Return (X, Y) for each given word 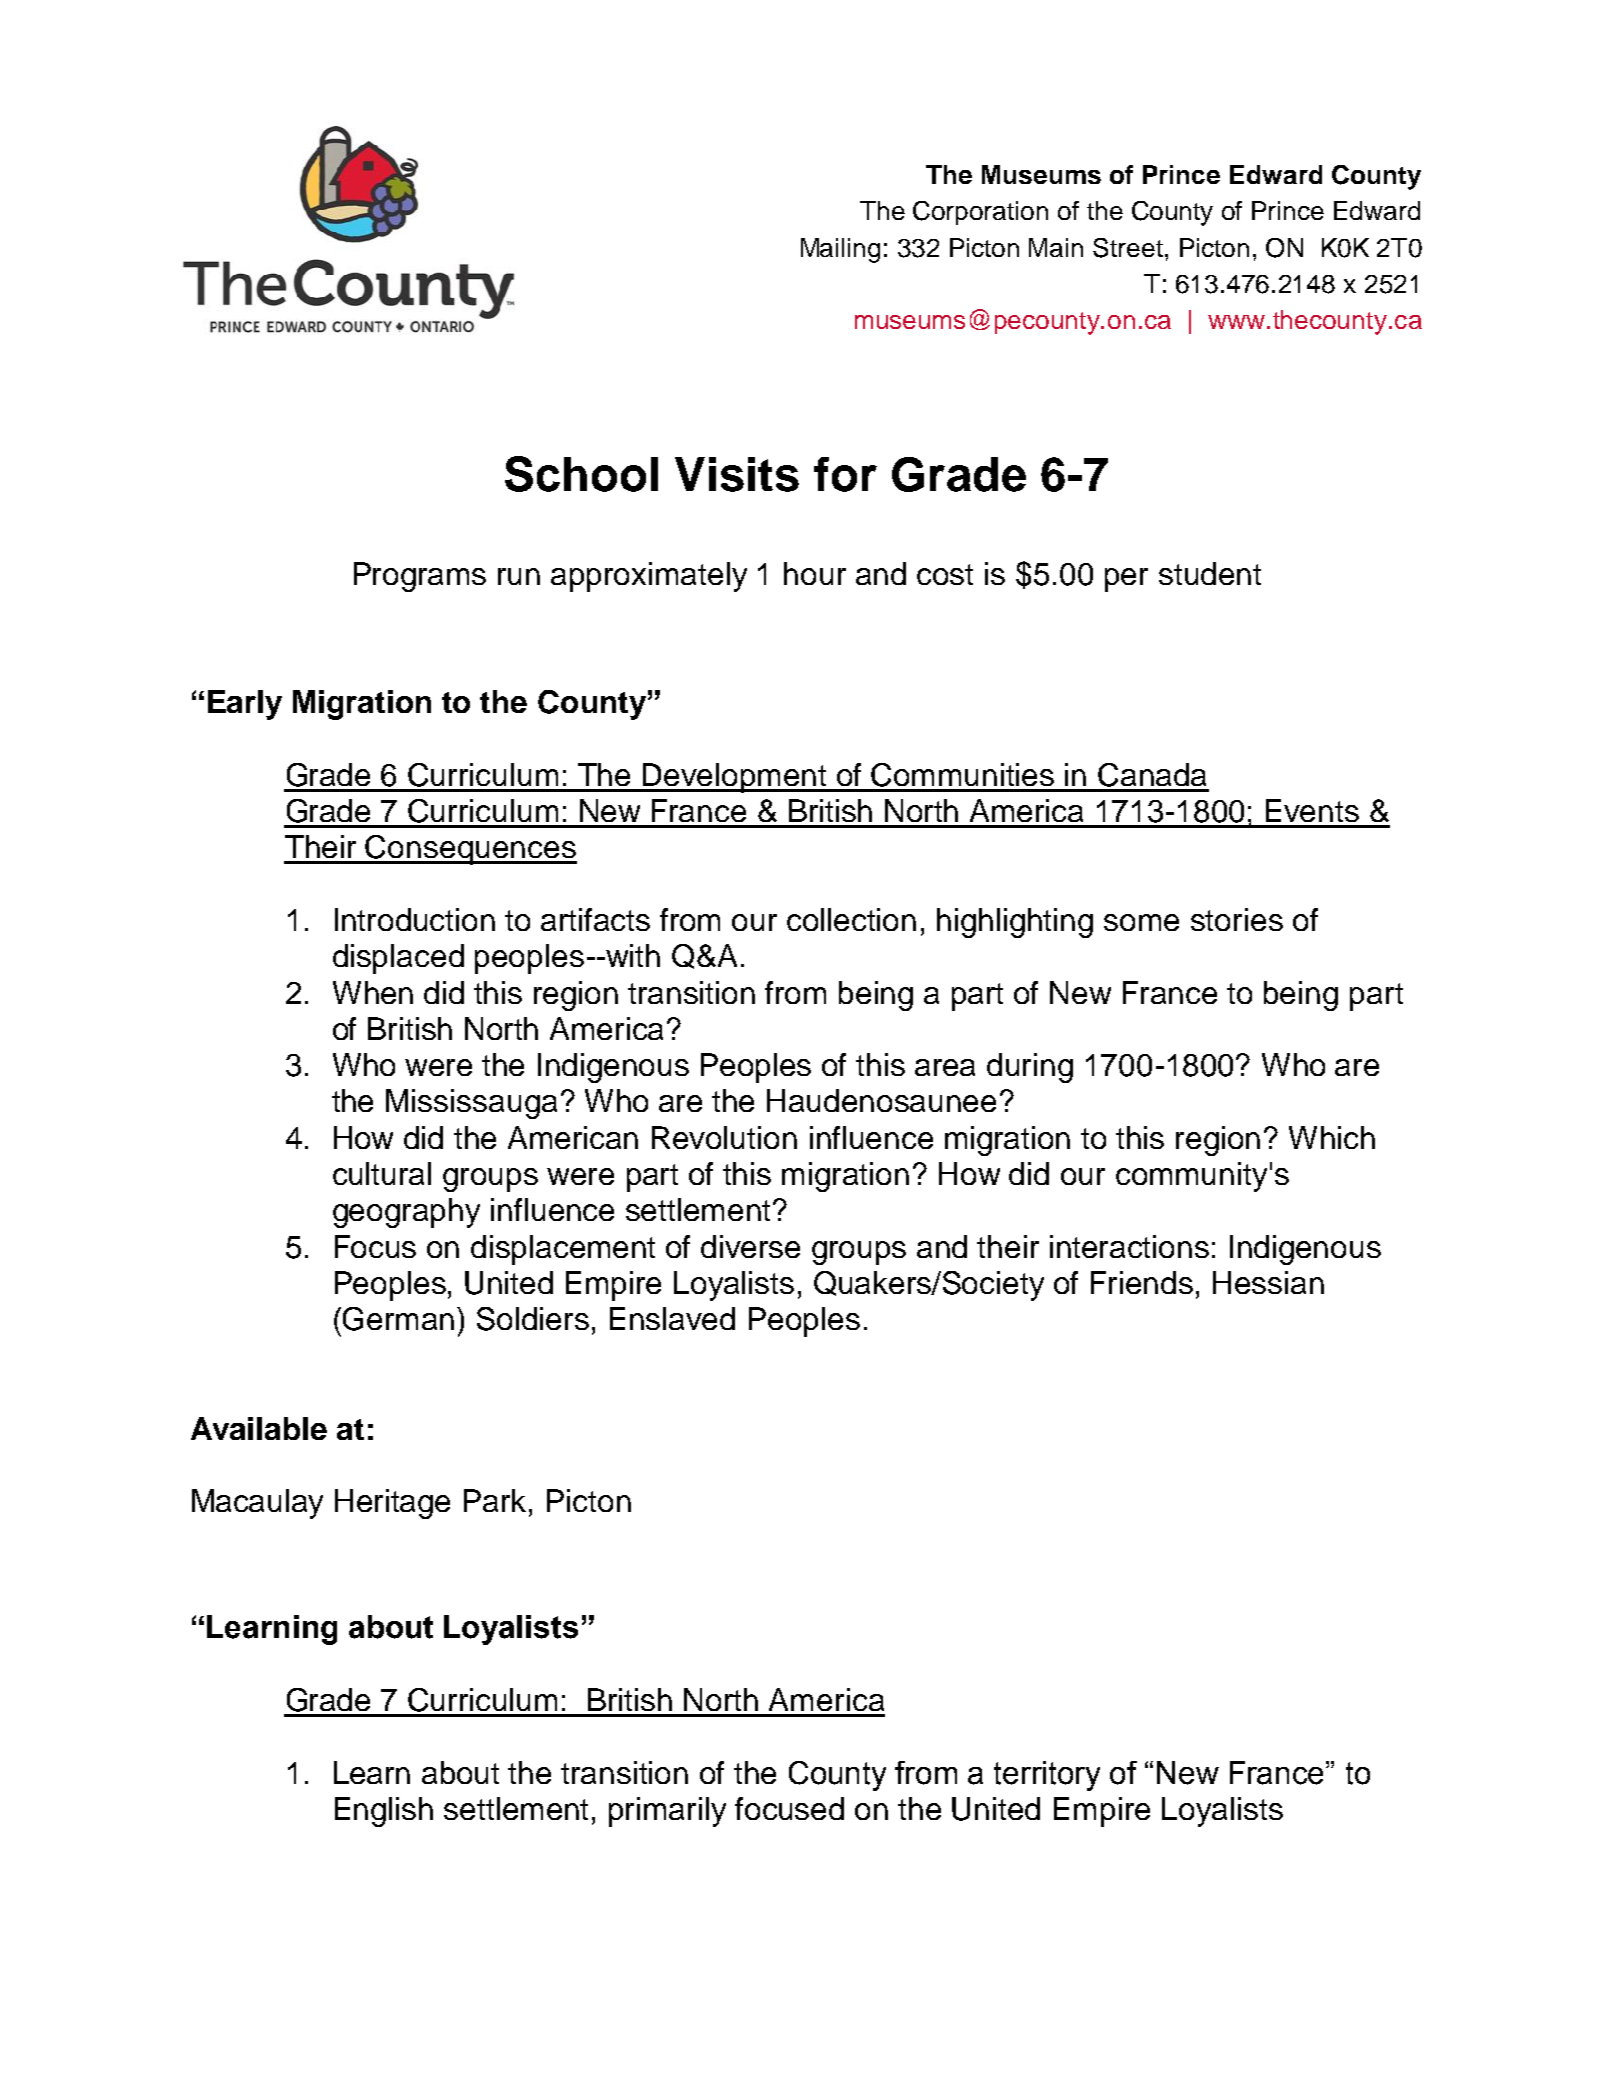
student (1210, 573)
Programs (420, 577)
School (581, 474)
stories (1237, 919)
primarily (667, 1812)
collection (851, 919)
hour (815, 573)
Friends (1142, 1282)
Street (1128, 248)
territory (1047, 1776)
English (384, 1812)
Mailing (840, 250)
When (373, 992)
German (398, 1319)
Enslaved (672, 1318)
